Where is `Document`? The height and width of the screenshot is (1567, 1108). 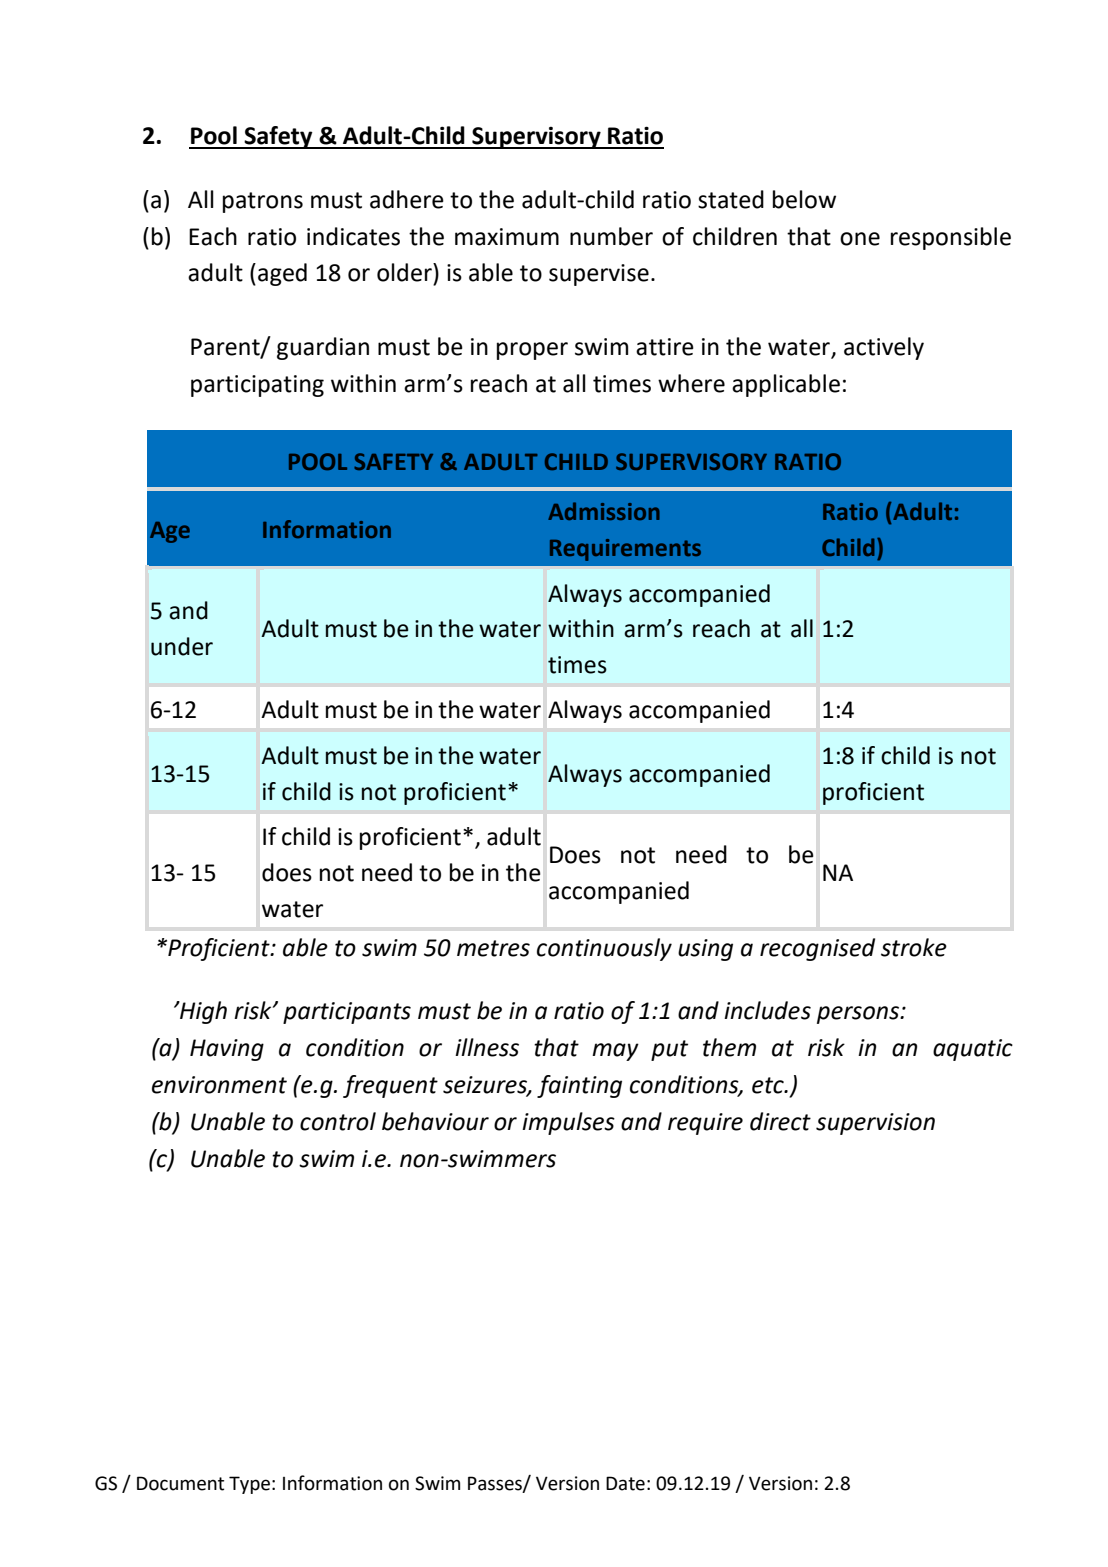 Document is located at coordinates (180, 1483).
